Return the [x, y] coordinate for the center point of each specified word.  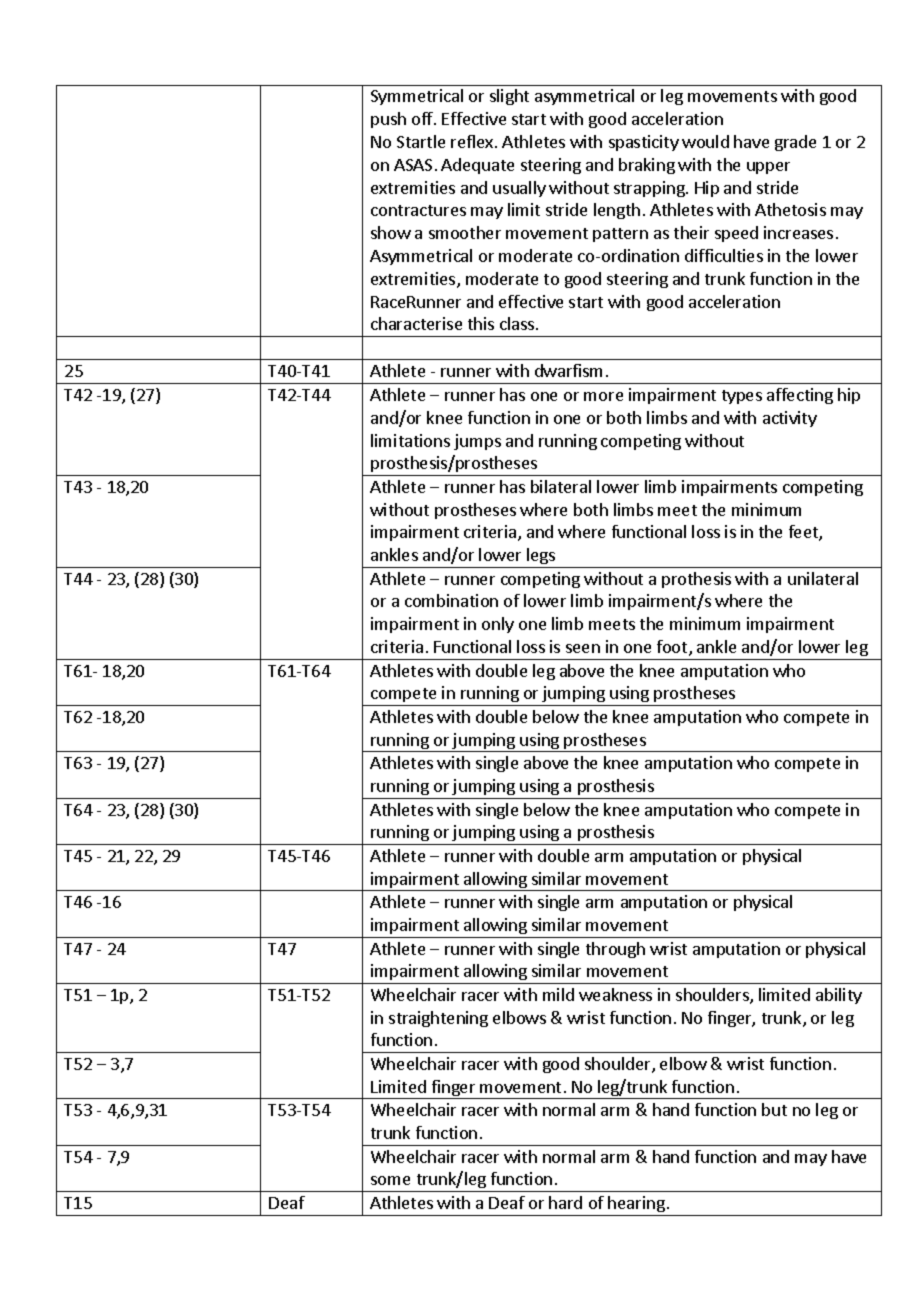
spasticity [644, 143]
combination [451, 600]
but [774, 1109]
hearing [636, 1204]
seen [583, 648]
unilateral [823, 578]
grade [795, 143]
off [423, 118]
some [390, 1180]
